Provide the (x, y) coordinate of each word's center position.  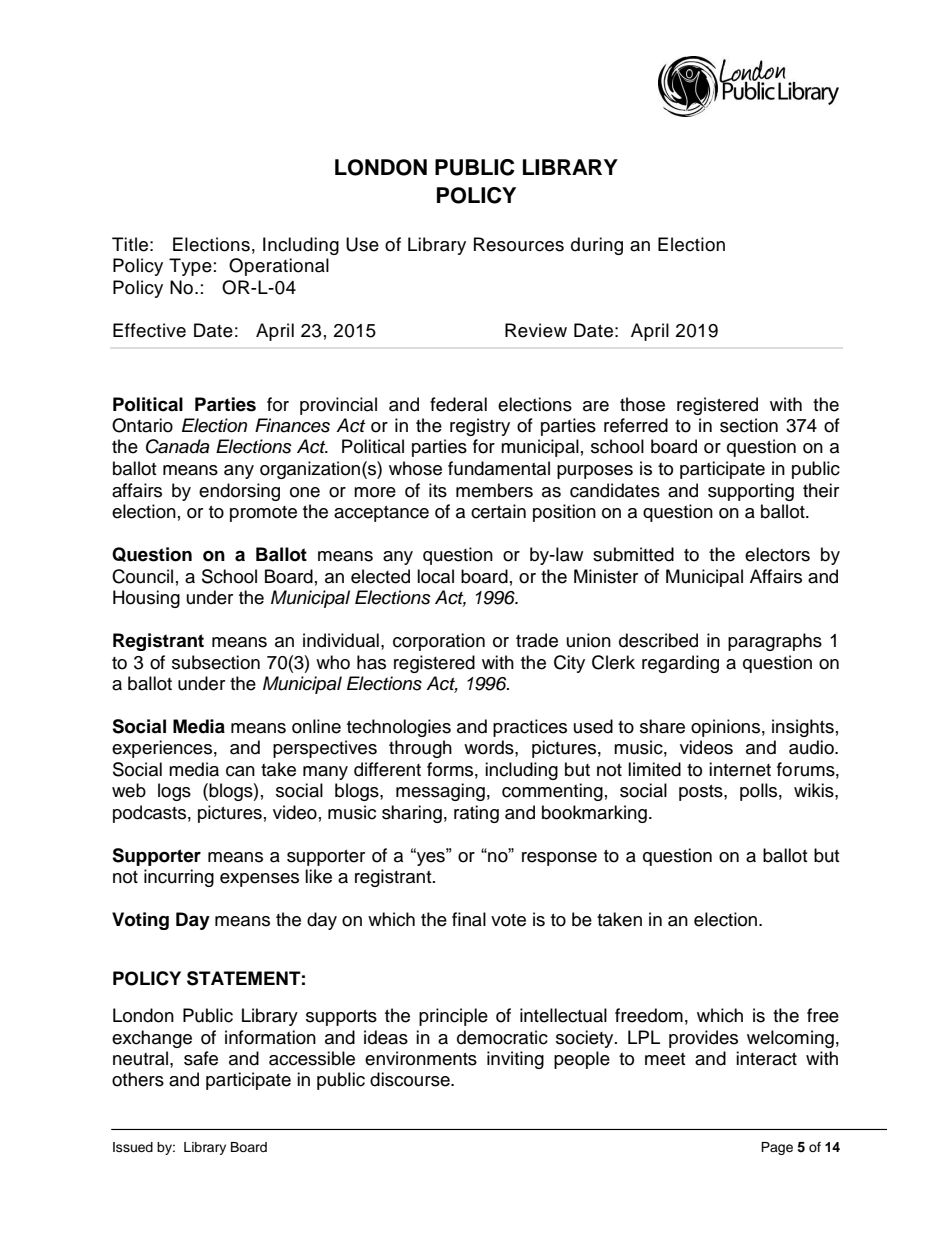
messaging (440, 792)
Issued (133, 1147)
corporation (439, 642)
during (597, 246)
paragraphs (775, 642)
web (129, 790)
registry (480, 427)
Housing (146, 599)
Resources (519, 244)
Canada (177, 446)
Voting (140, 921)
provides (703, 1039)
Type (190, 267)
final (469, 919)
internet (740, 769)
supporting (751, 492)
